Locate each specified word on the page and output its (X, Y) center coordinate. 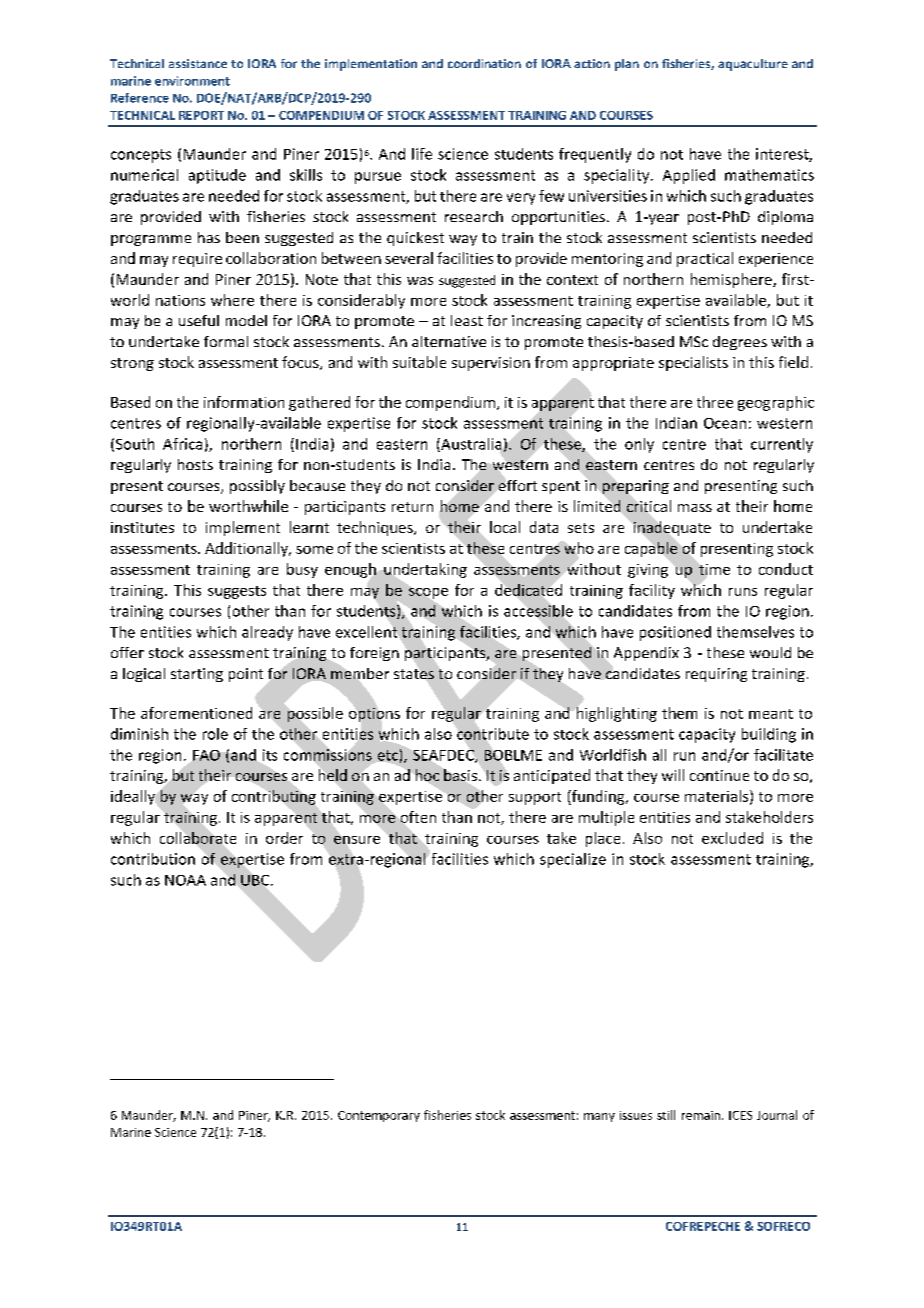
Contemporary (379, 1116)
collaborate (198, 838)
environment (192, 81)
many (599, 1117)
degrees (740, 343)
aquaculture (753, 65)
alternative (449, 341)
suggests (237, 592)
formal (226, 341)
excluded (732, 838)
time (714, 569)
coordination (484, 63)
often (418, 817)
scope (428, 593)
